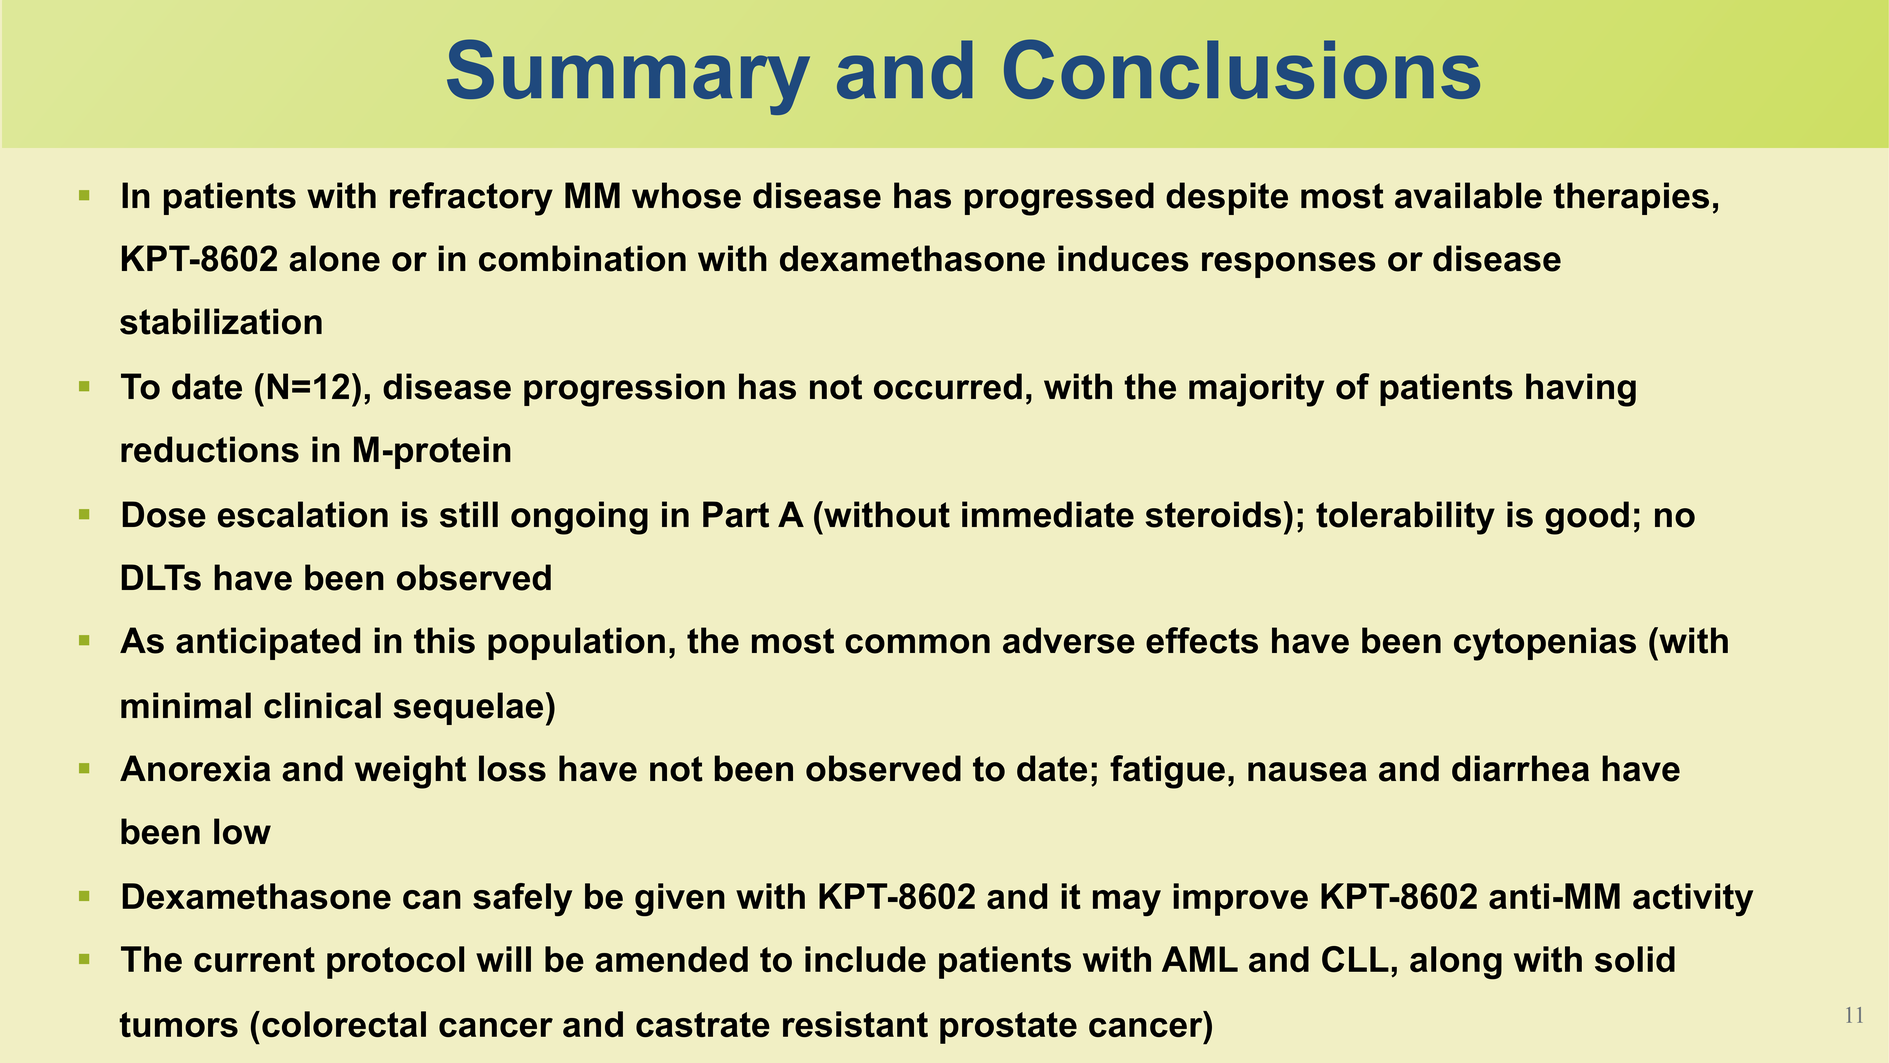  Describe the element at coordinates (1468, 195) in the screenshot. I see `available` at that location.
